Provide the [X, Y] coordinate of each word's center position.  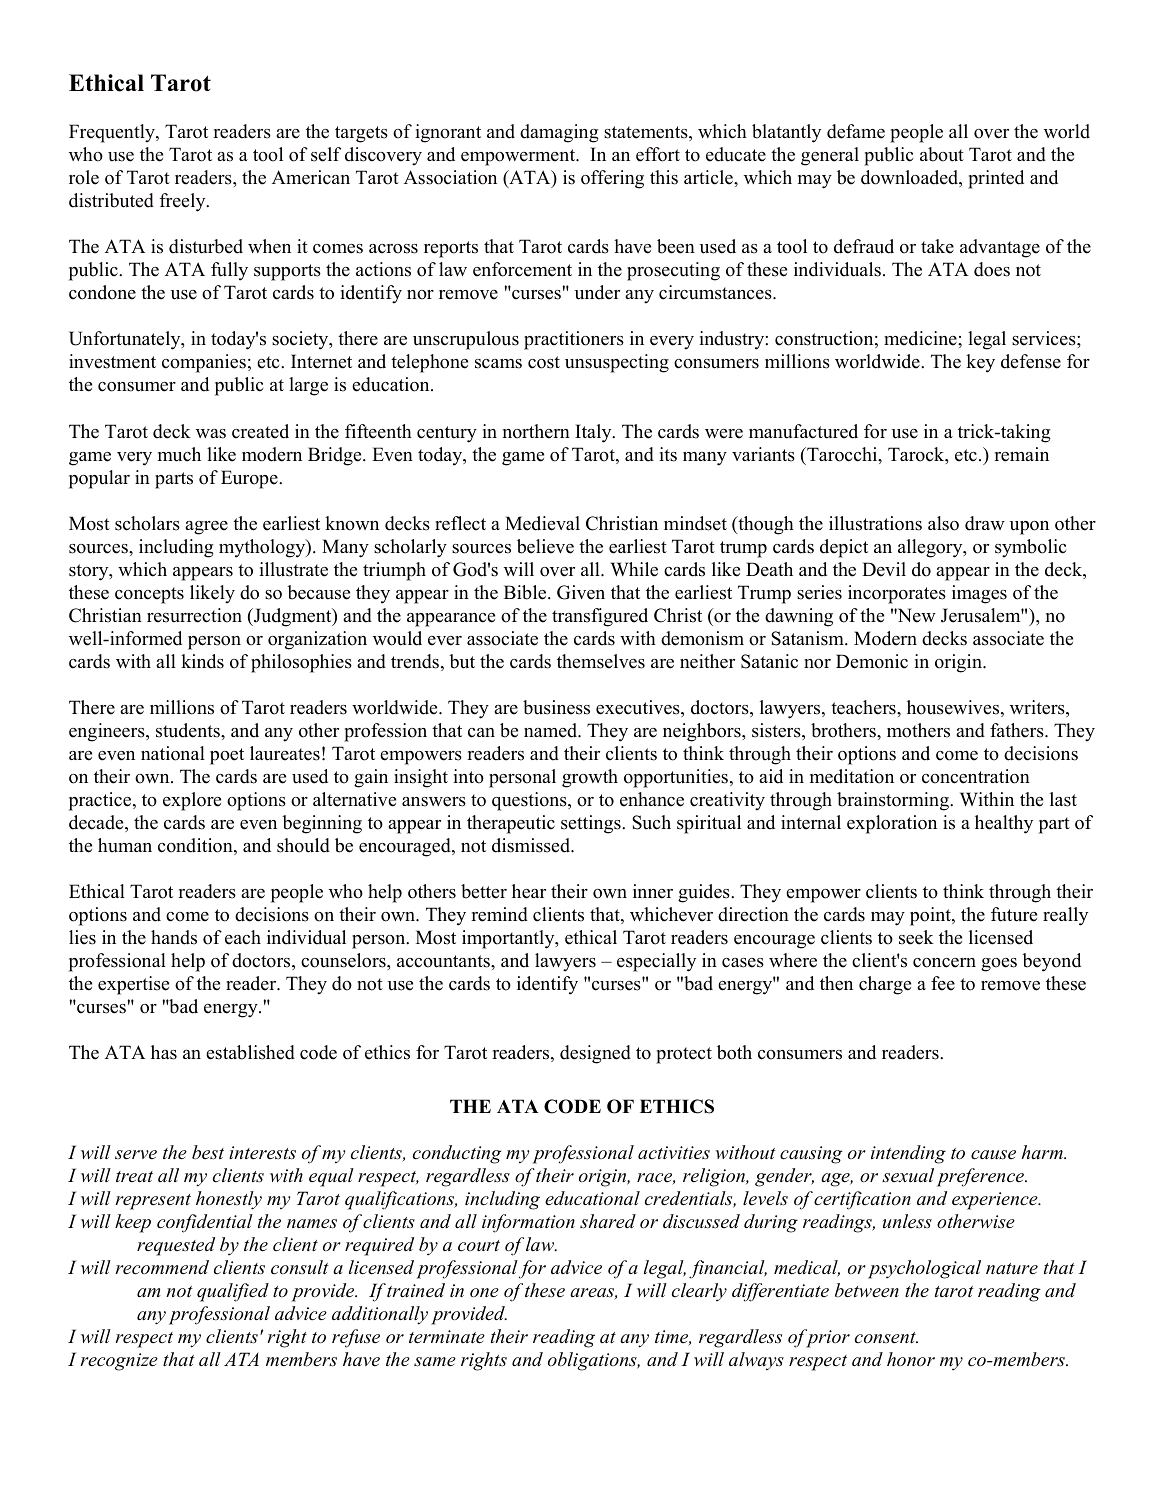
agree [206, 528]
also [943, 523]
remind [499, 914]
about [942, 154]
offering [612, 179]
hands [174, 937]
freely [184, 202]
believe [545, 546]
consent [886, 1338]
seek [916, 937]
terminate [447, 1337]
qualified [233, 1292]
